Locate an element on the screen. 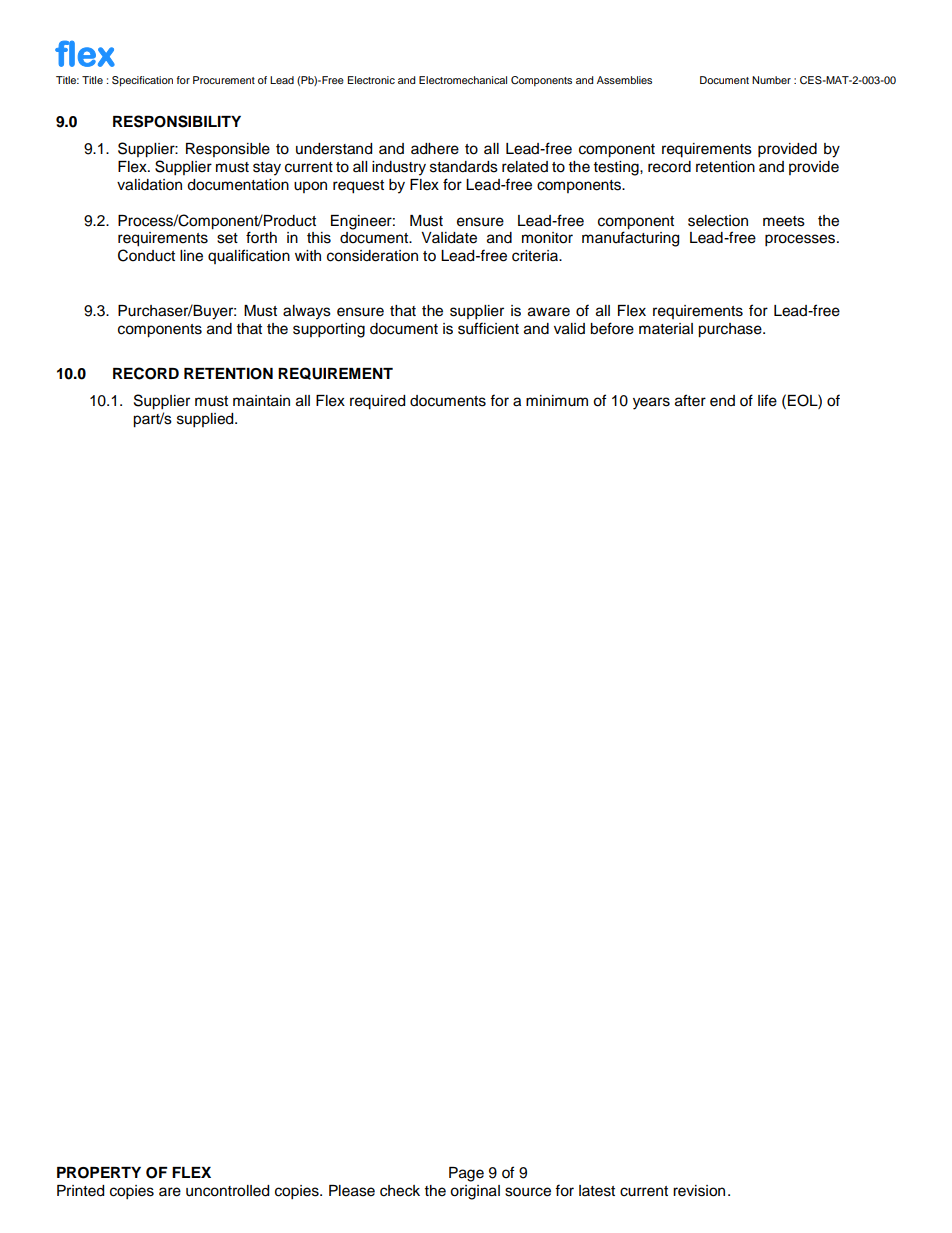  adhere is located at coordinates (435, 149).
